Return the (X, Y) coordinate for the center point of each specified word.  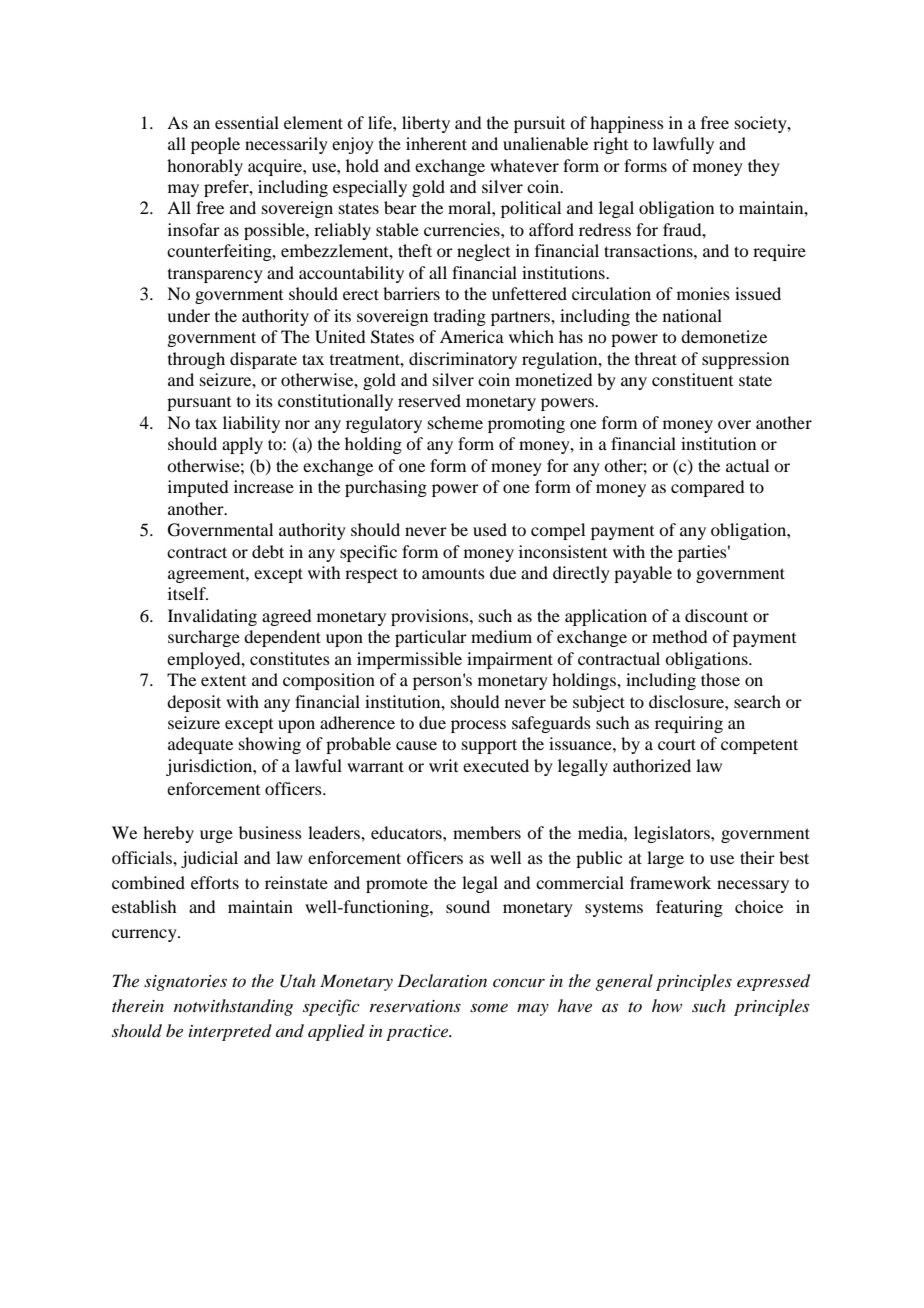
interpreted (230, 1032)
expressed (773, 982)
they (764, 167)
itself (188, 593)
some (489, 1007)
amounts (453, 574)
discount (716, 615)
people (215, 145)
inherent (436, 143)
